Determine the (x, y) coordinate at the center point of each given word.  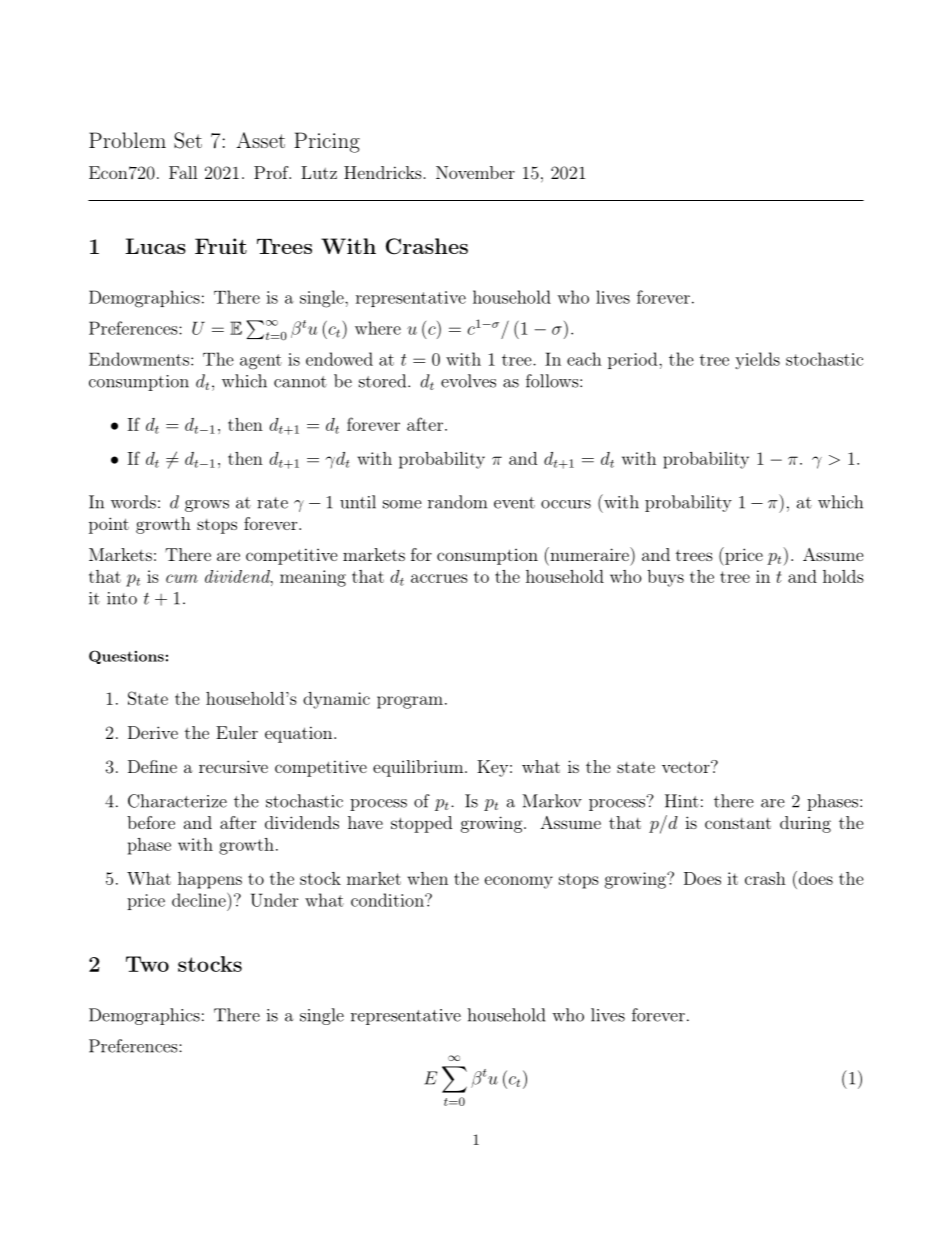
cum (182, 578)
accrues (439, 578)
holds (843, 576)
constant (738, 823)
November (475, 172)
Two (147, 964)
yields (757, 360)
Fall (183, 172)
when (427, 878)
